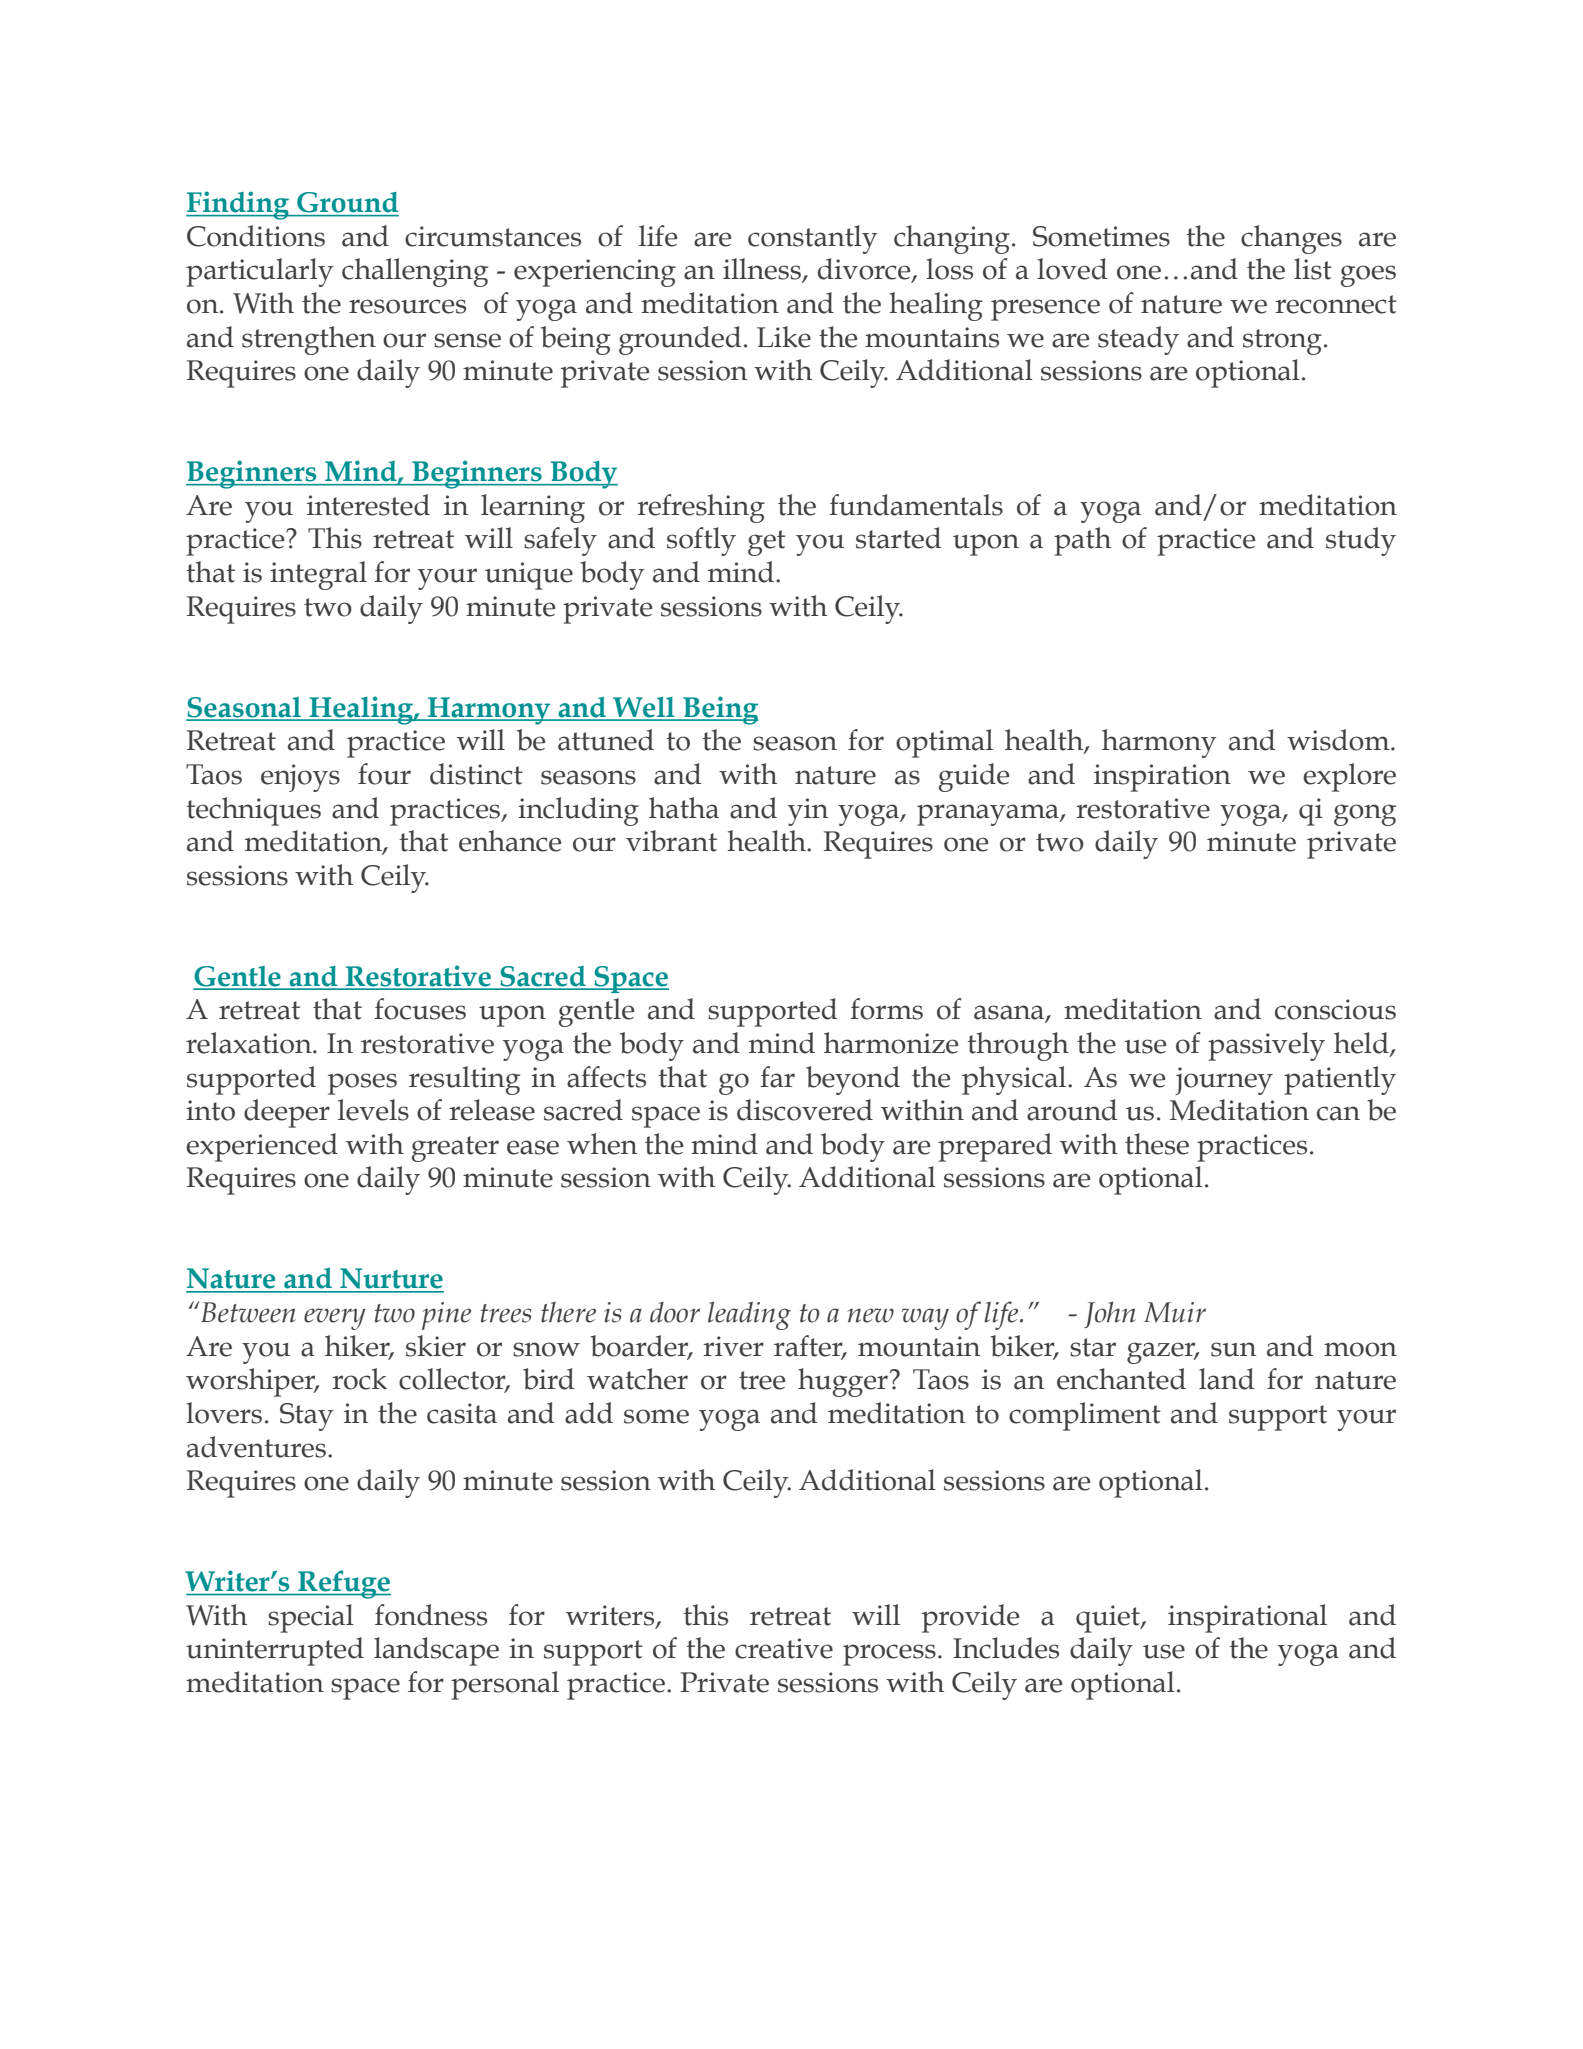 The image size is (1583, 2049). I want to click on forms, so click(886, 1009).
